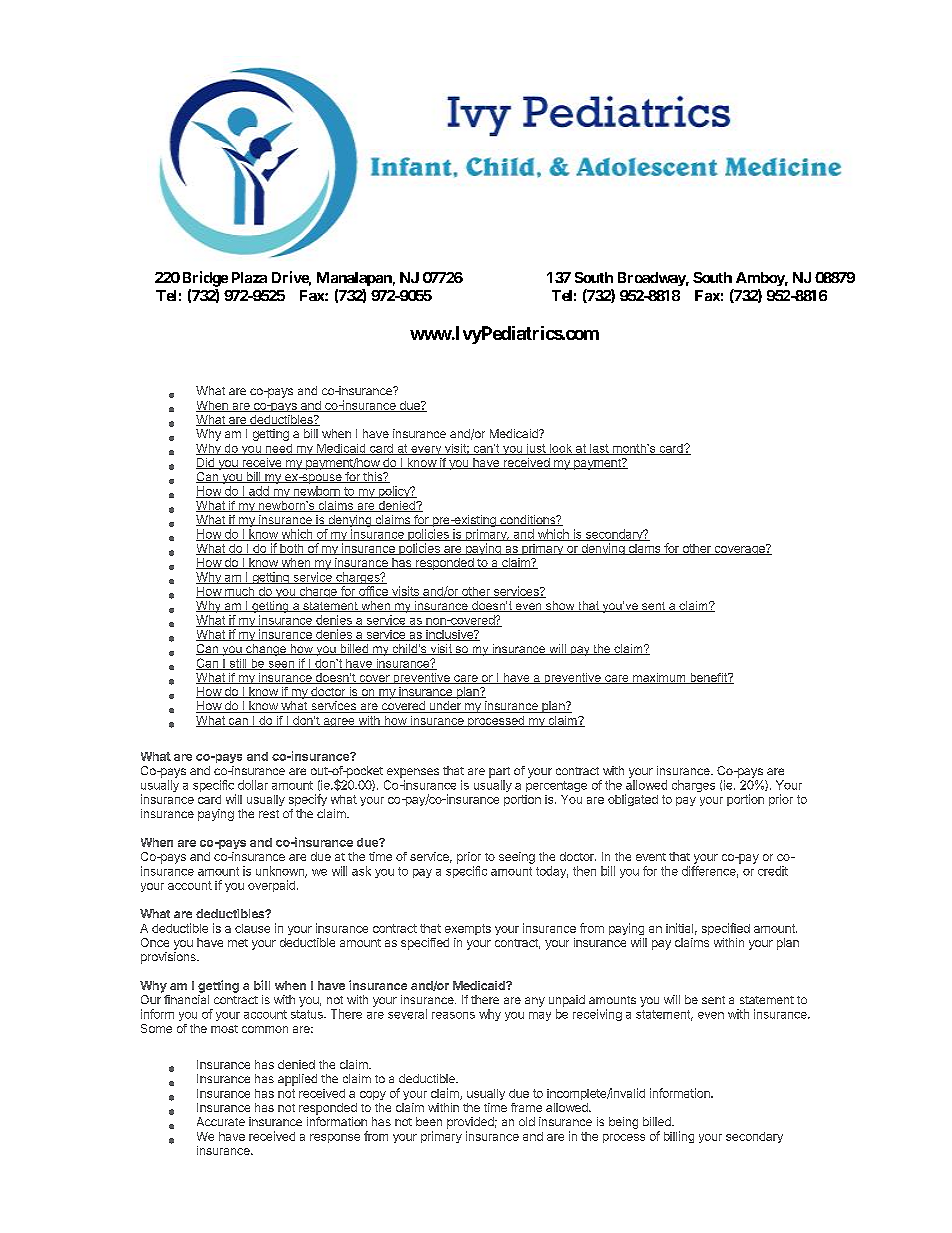 The height and width of the page is (1233, 952). What do you see at coordinates (429, 1121) in the page?
I see `been` at bounding box center [429, 1121].
